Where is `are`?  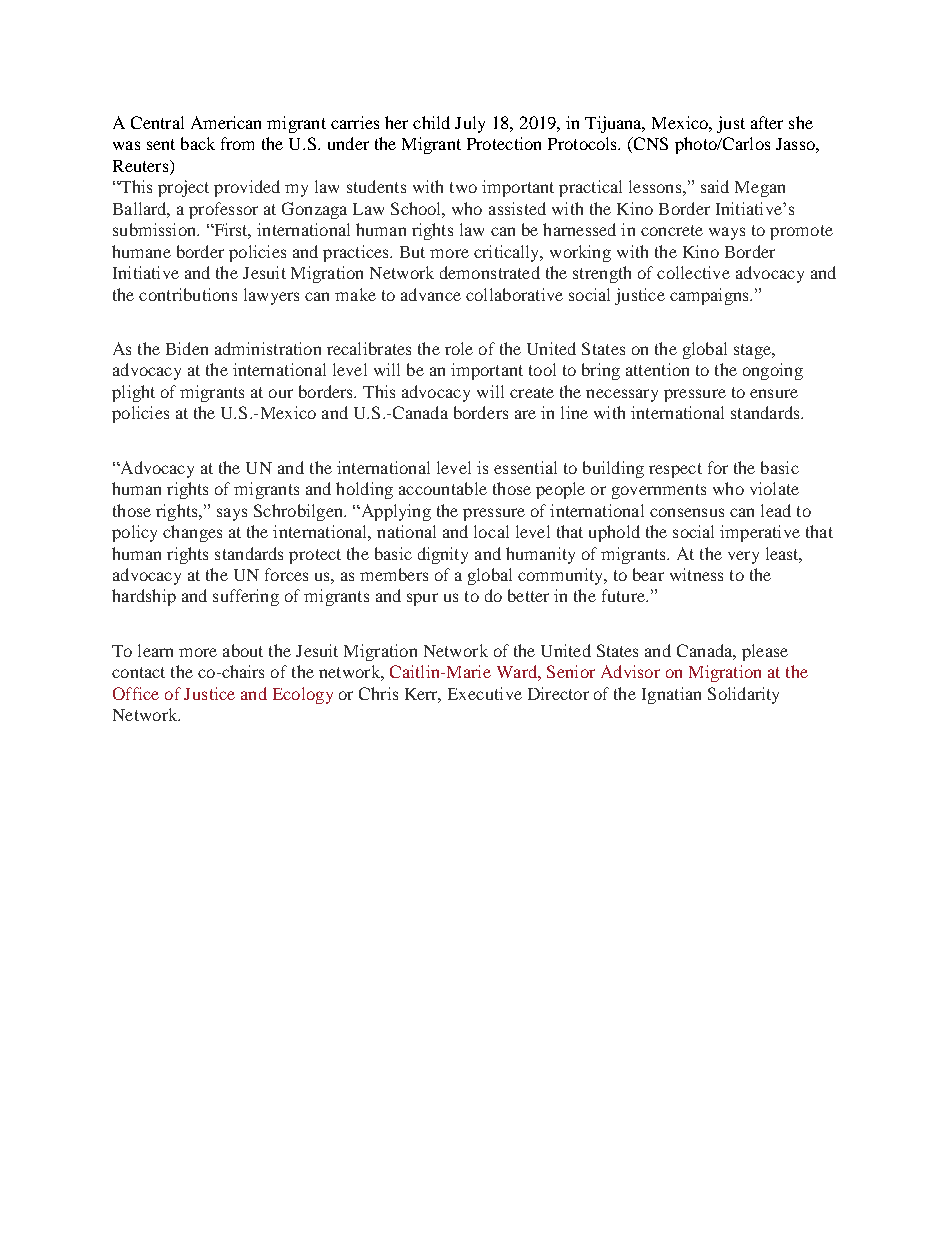 are is located at coordinates (525, 414).
